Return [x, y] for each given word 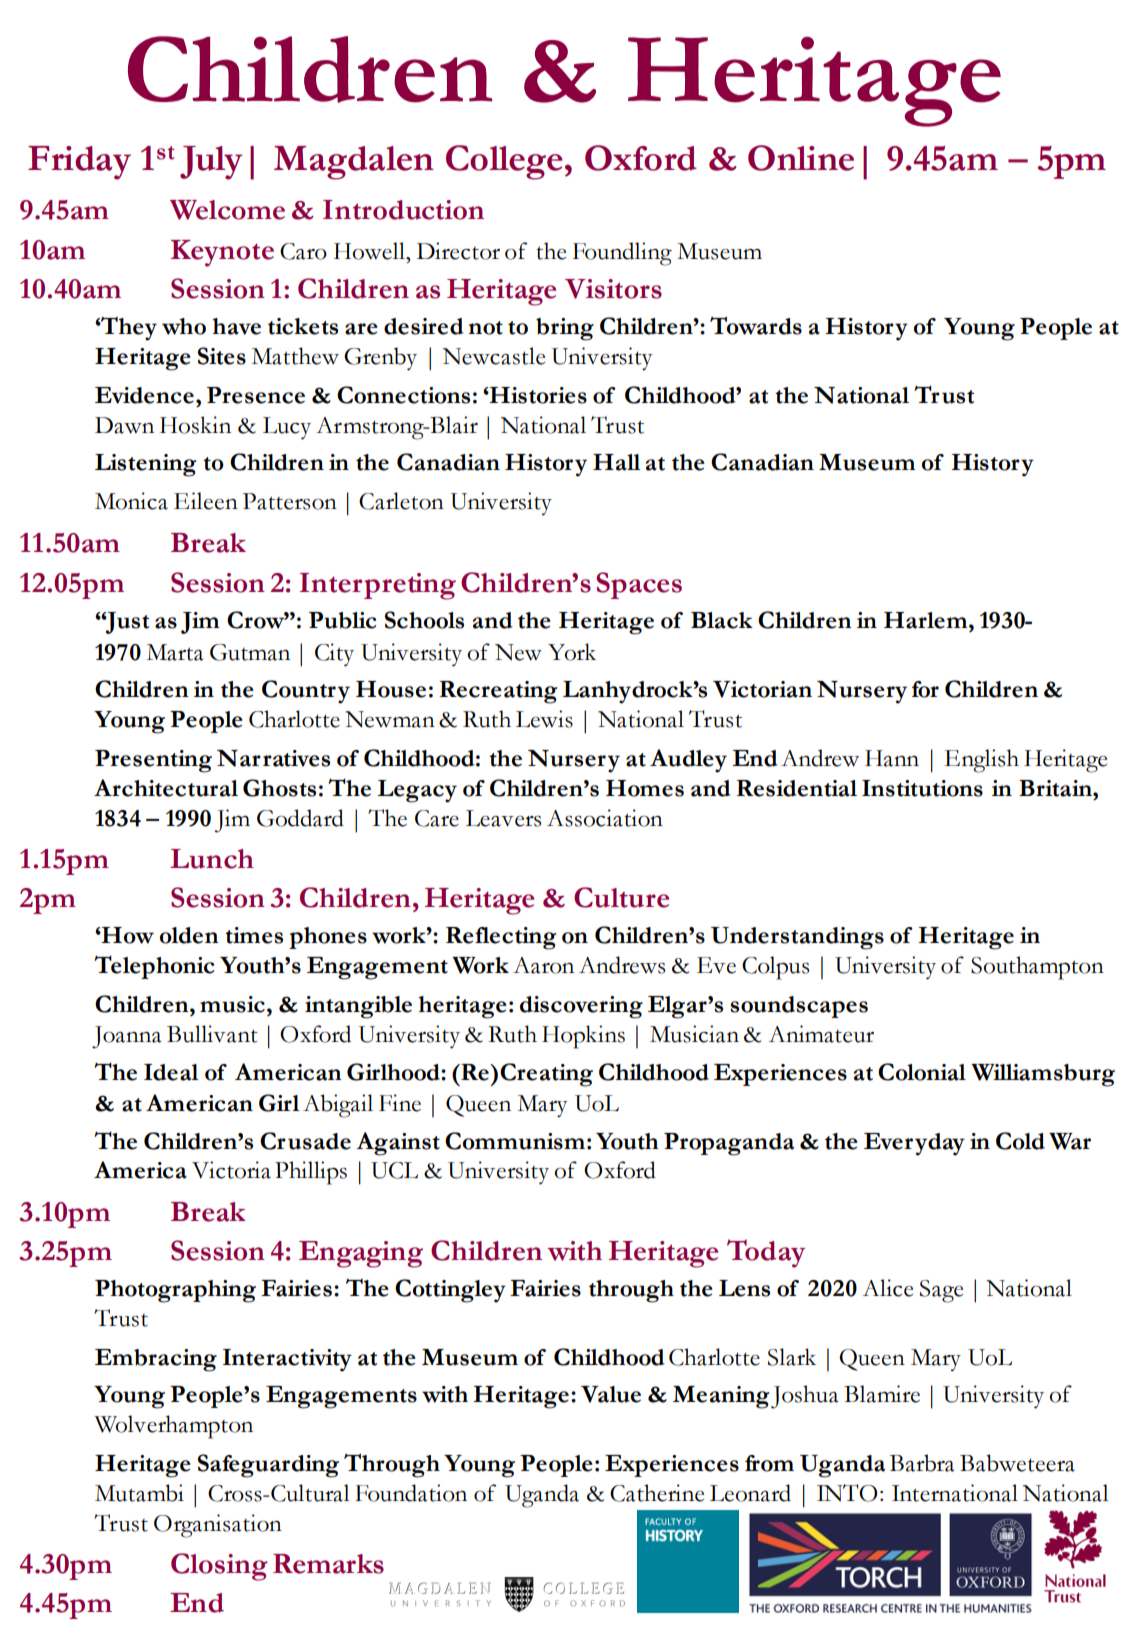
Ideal [171, 1072]
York [572, 652]
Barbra [922, 1463]
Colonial [922, 1072]
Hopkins [583, 1037]
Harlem [927, 620]
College [504, 162]
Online [801, 158]
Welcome [227, 210]
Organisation [218, 1526]
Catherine [657, 1493]
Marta [175, 652]
